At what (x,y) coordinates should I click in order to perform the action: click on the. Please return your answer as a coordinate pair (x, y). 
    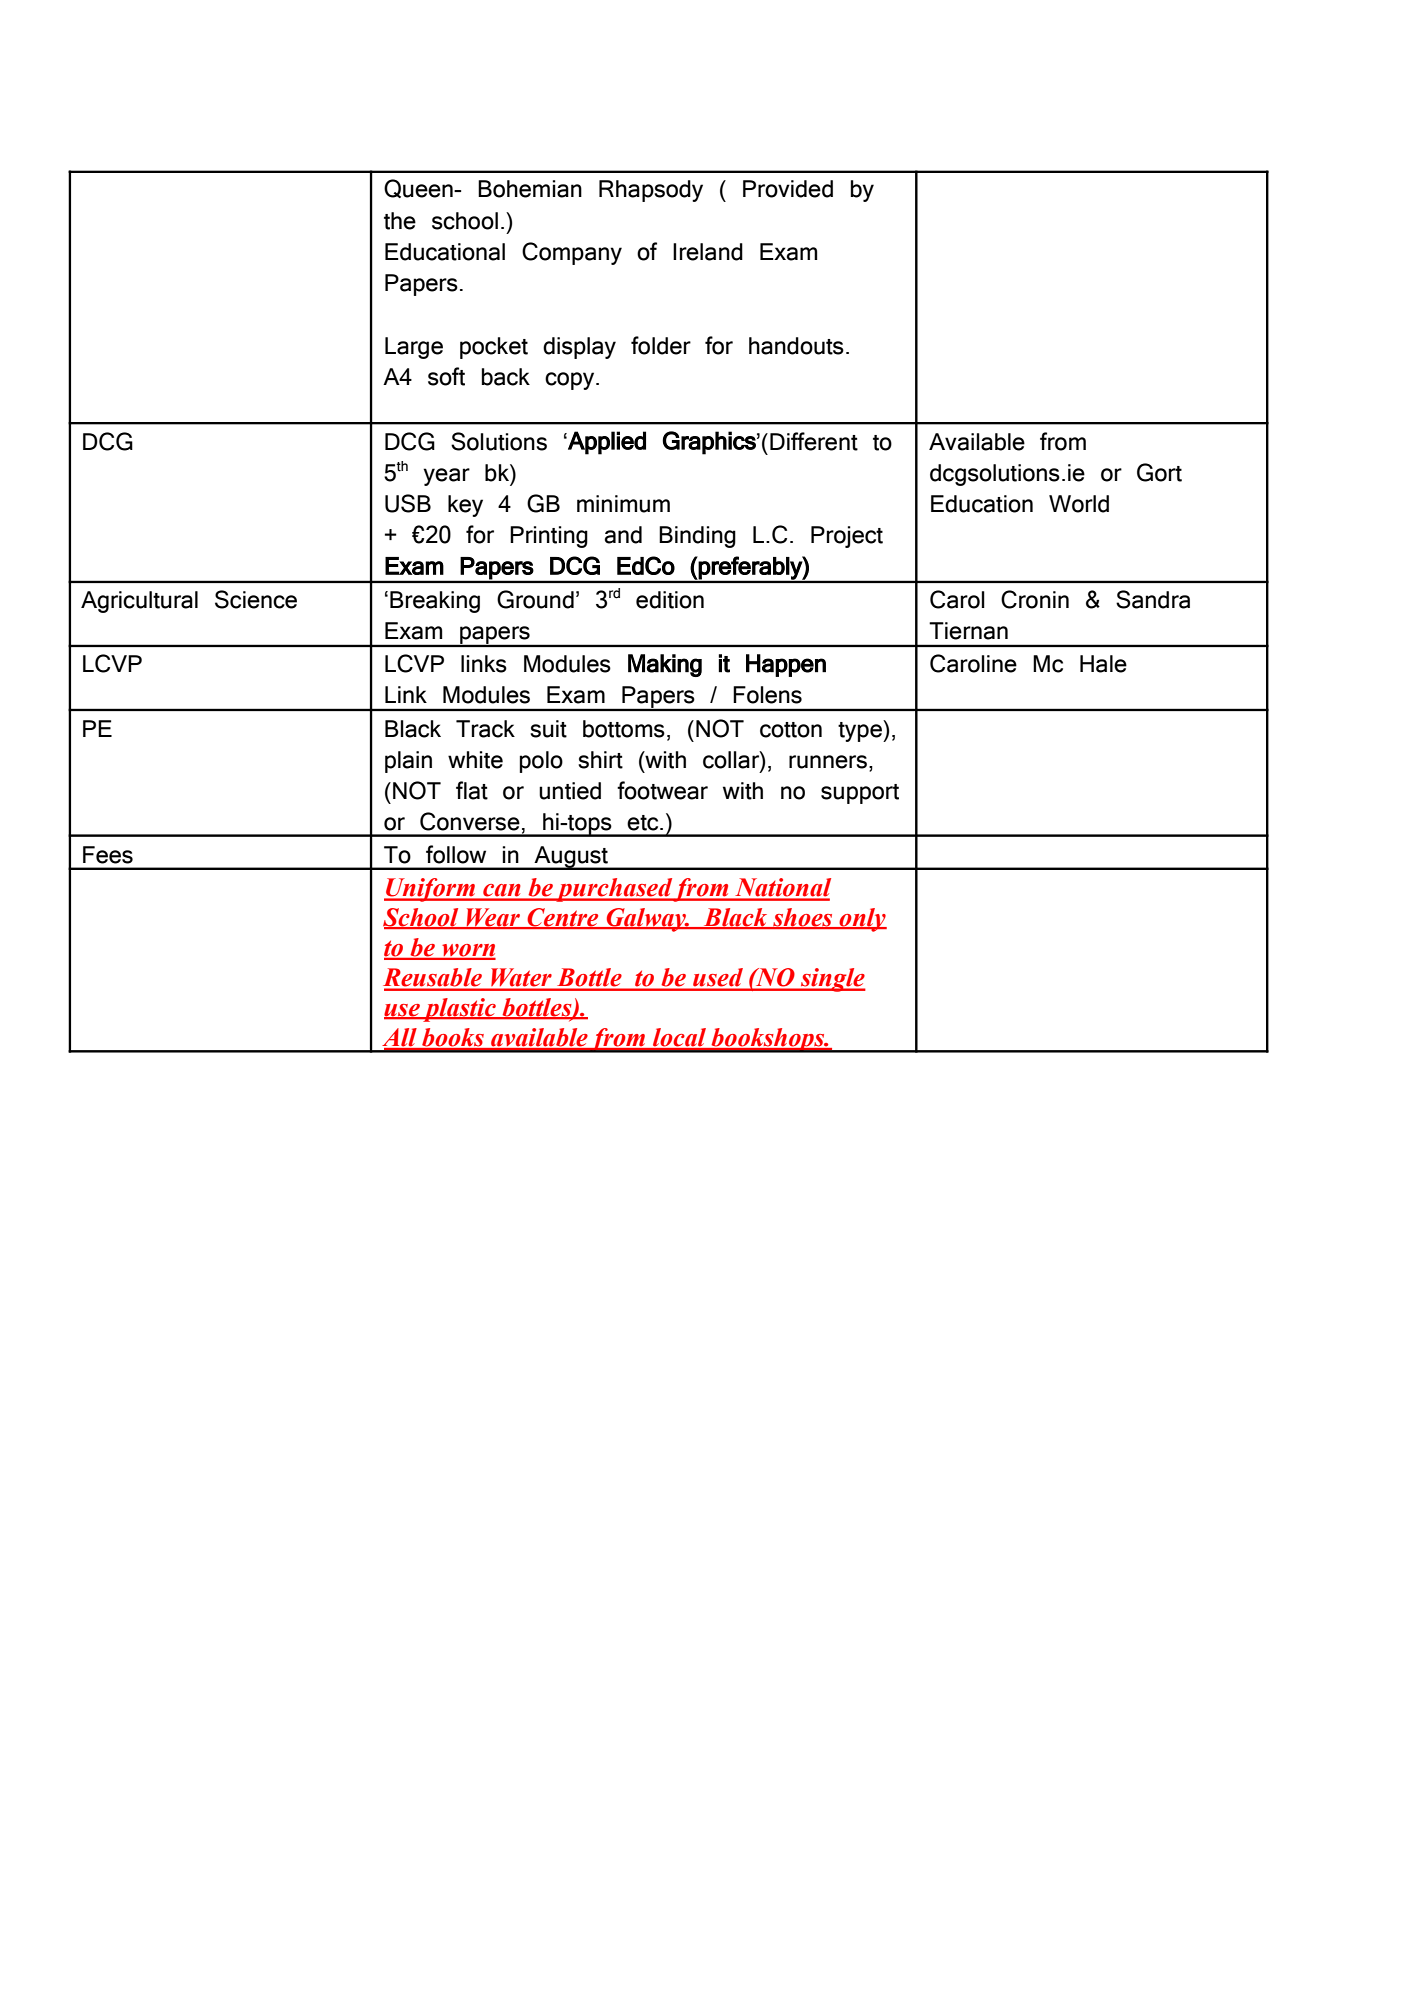
    Looking at the image, I should click on (400, 221).
